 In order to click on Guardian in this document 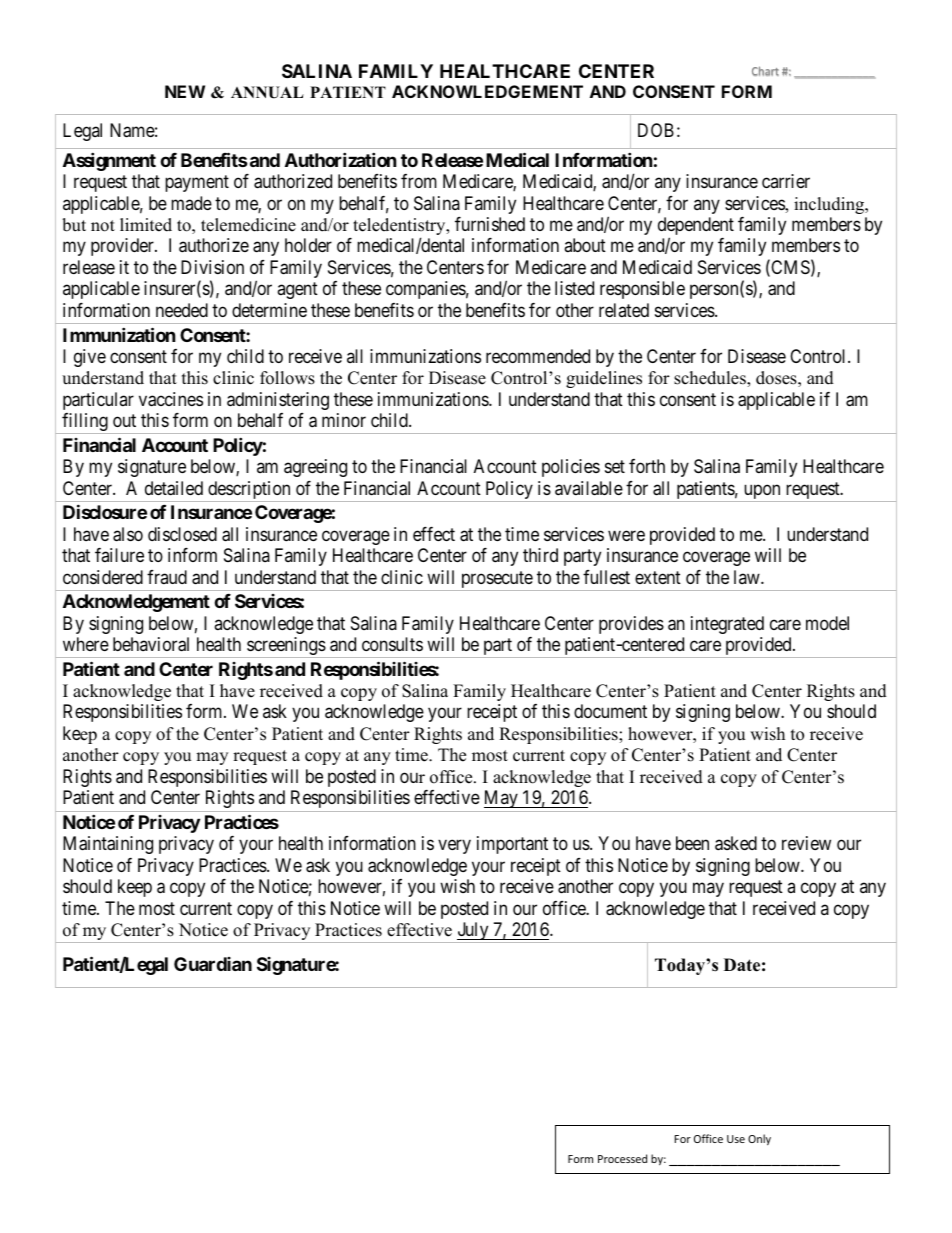, I will do `click(213, 964)`.
